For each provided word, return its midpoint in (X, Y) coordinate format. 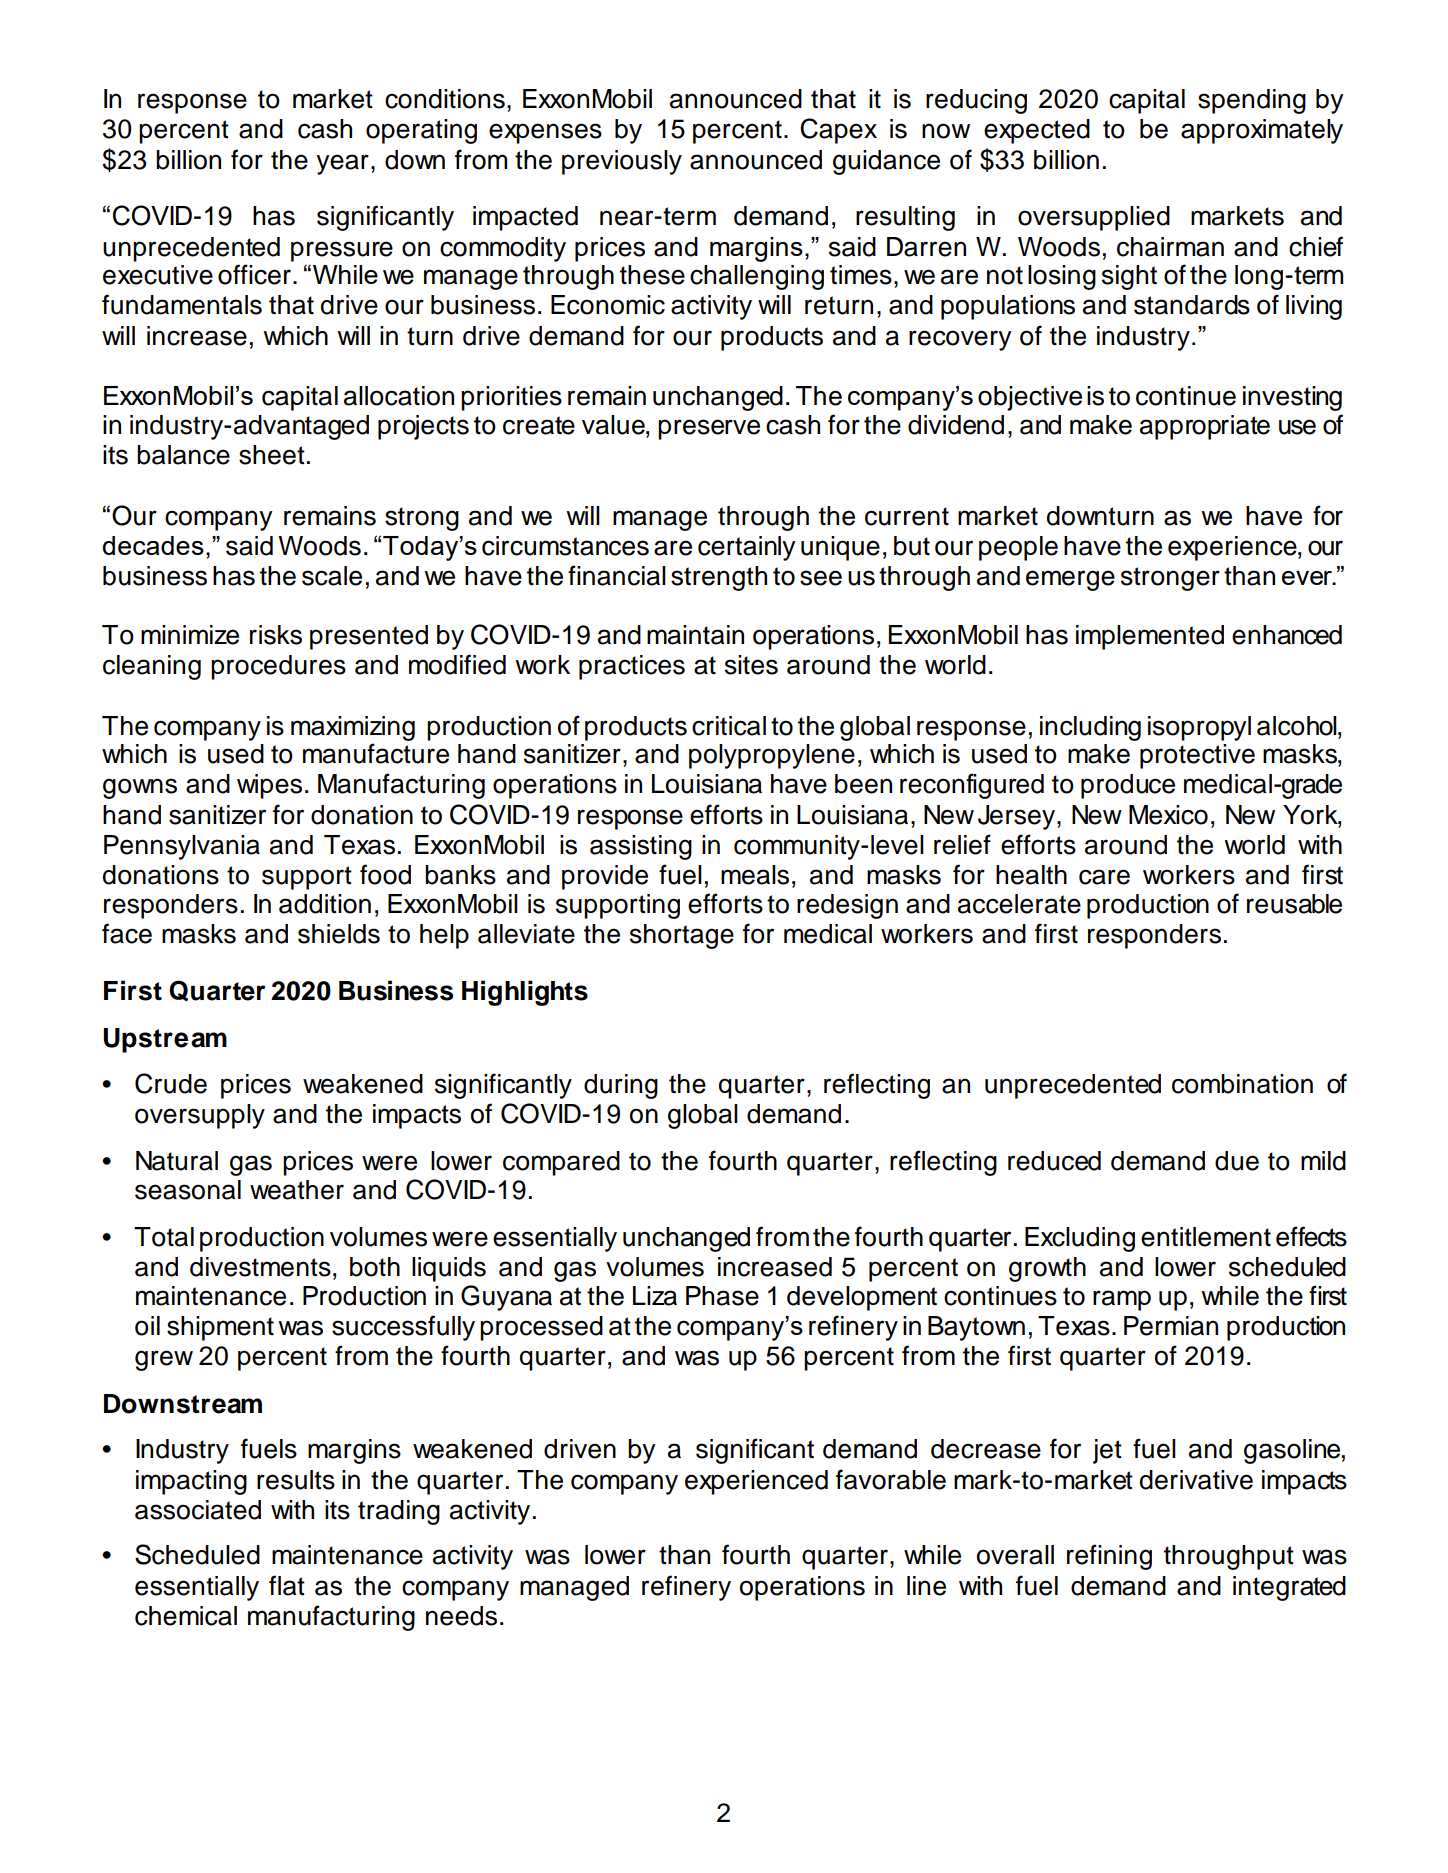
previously (622, 162)
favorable (891, 1479)
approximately (1262, 131)
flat (287, 1585)
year (342, 164)
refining (1109, 1557)
